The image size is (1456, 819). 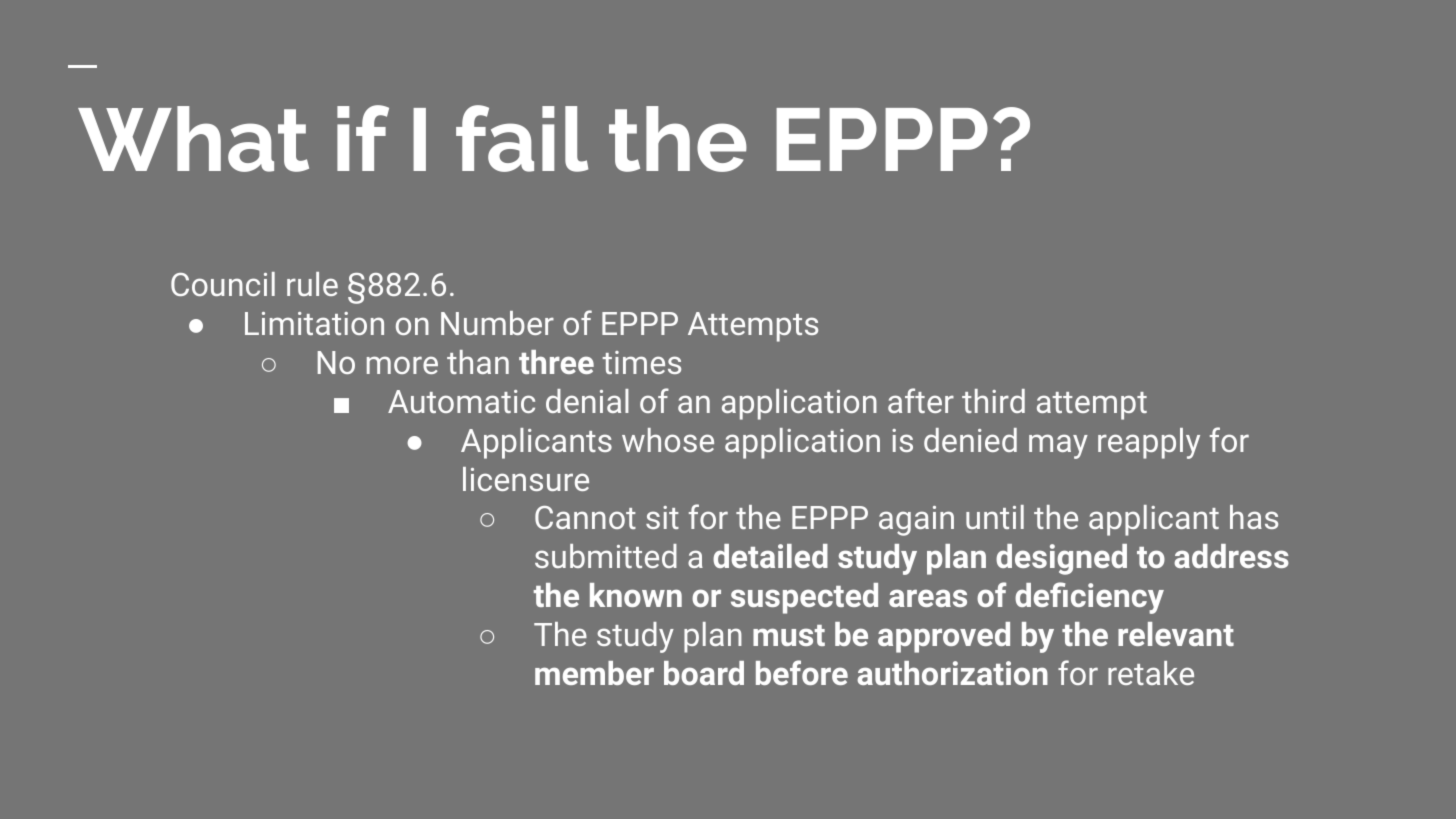 I want to click on has, so click(x=1254, y=517).
